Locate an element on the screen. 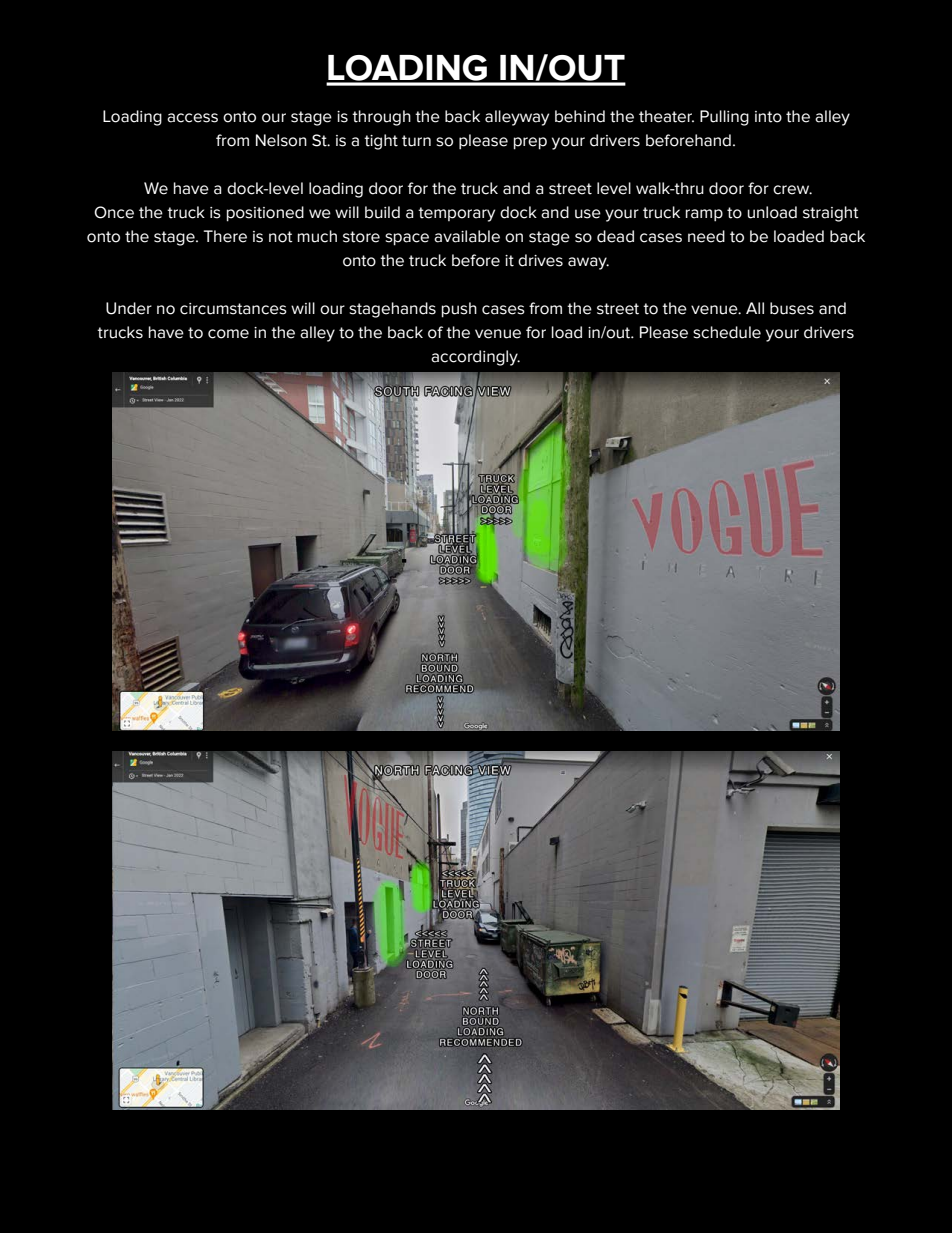  drives is located at coordinates (540, 260).
